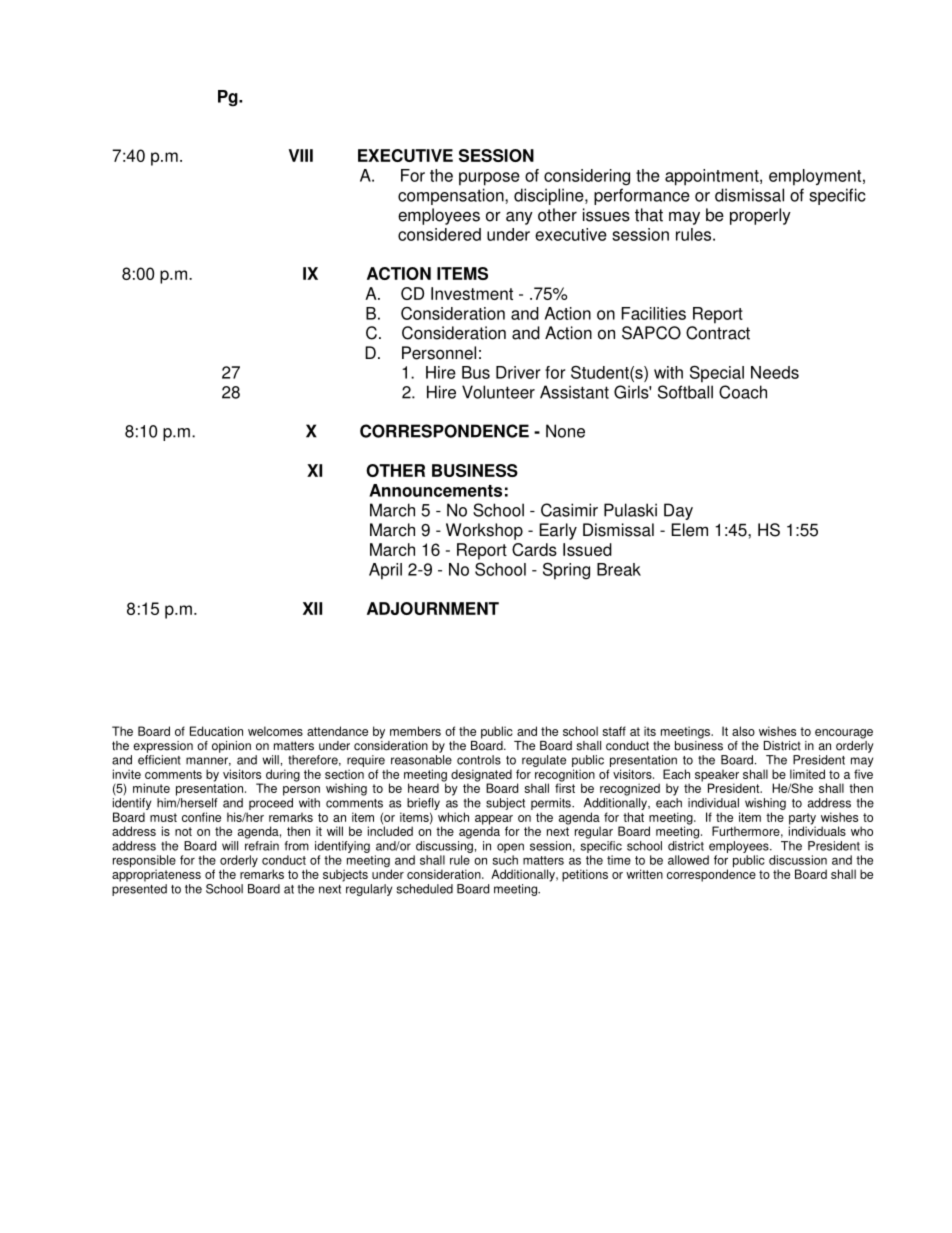  I want to click on Workshop, so click(484, 531).
